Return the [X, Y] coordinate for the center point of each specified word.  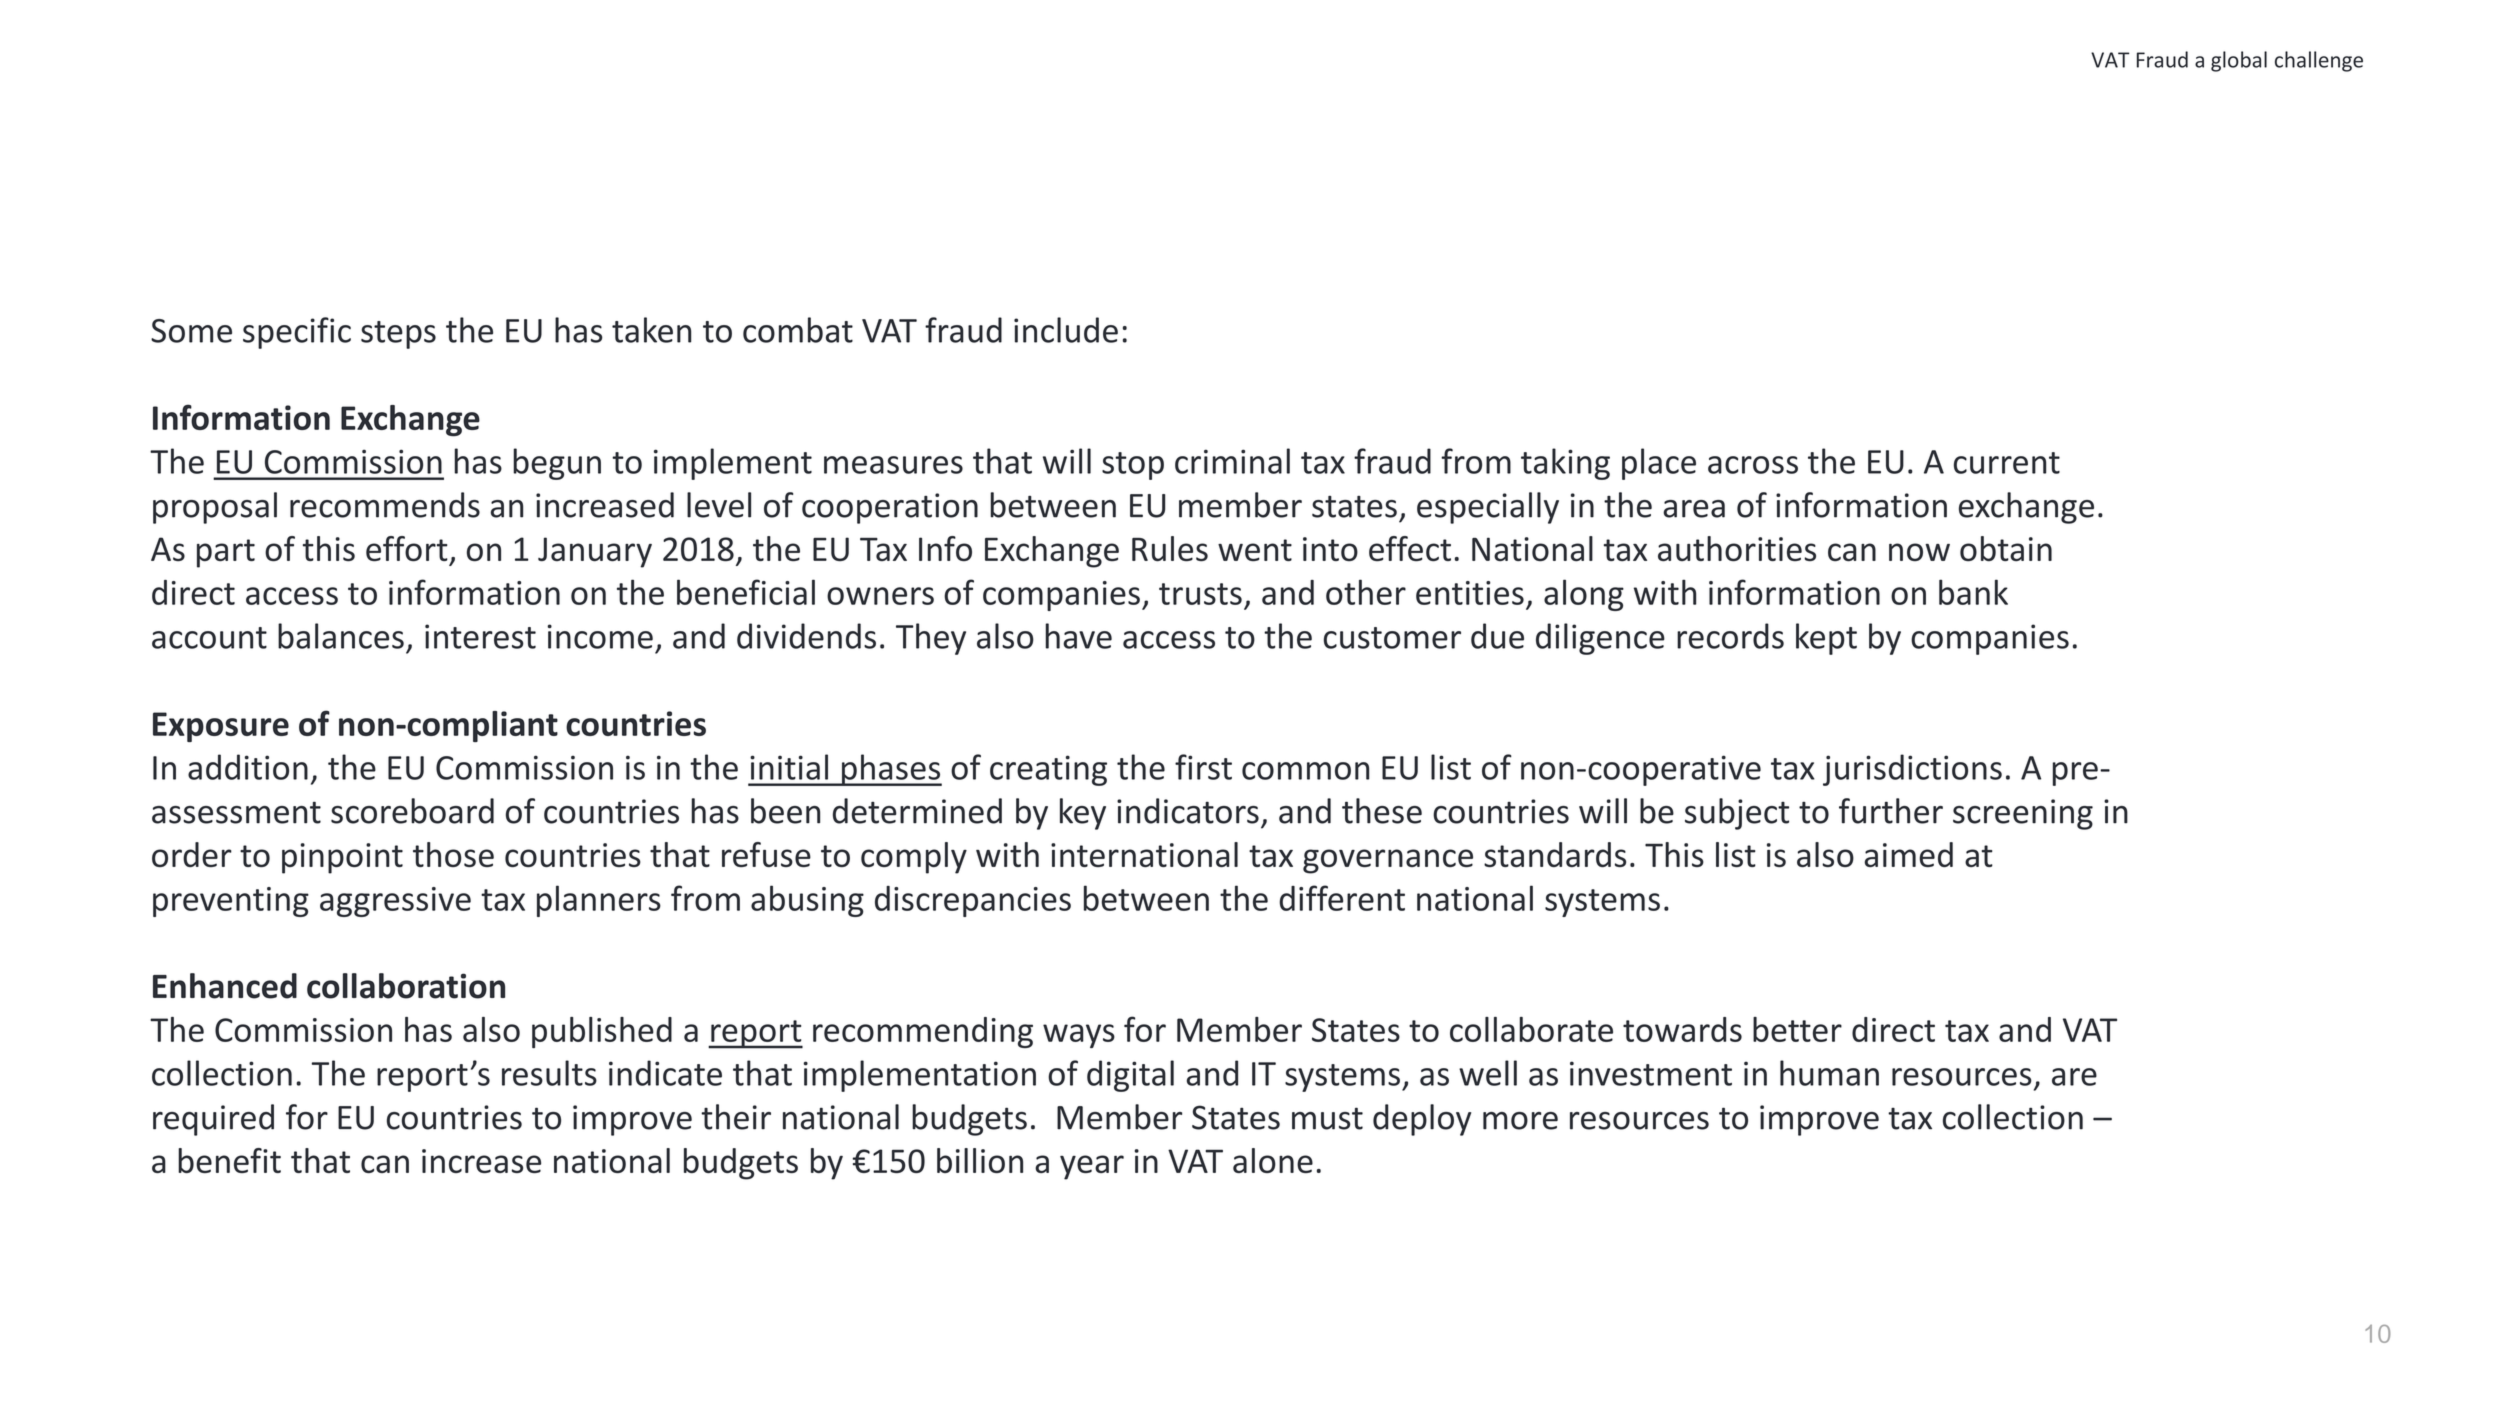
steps [398, 335]
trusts [1200, 594]
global [2239, 61]
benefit [229, 1160]
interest [480, 636]
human [1829, 1073]
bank [1973, 592]
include [1066, 330]
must [1327, 1118]
